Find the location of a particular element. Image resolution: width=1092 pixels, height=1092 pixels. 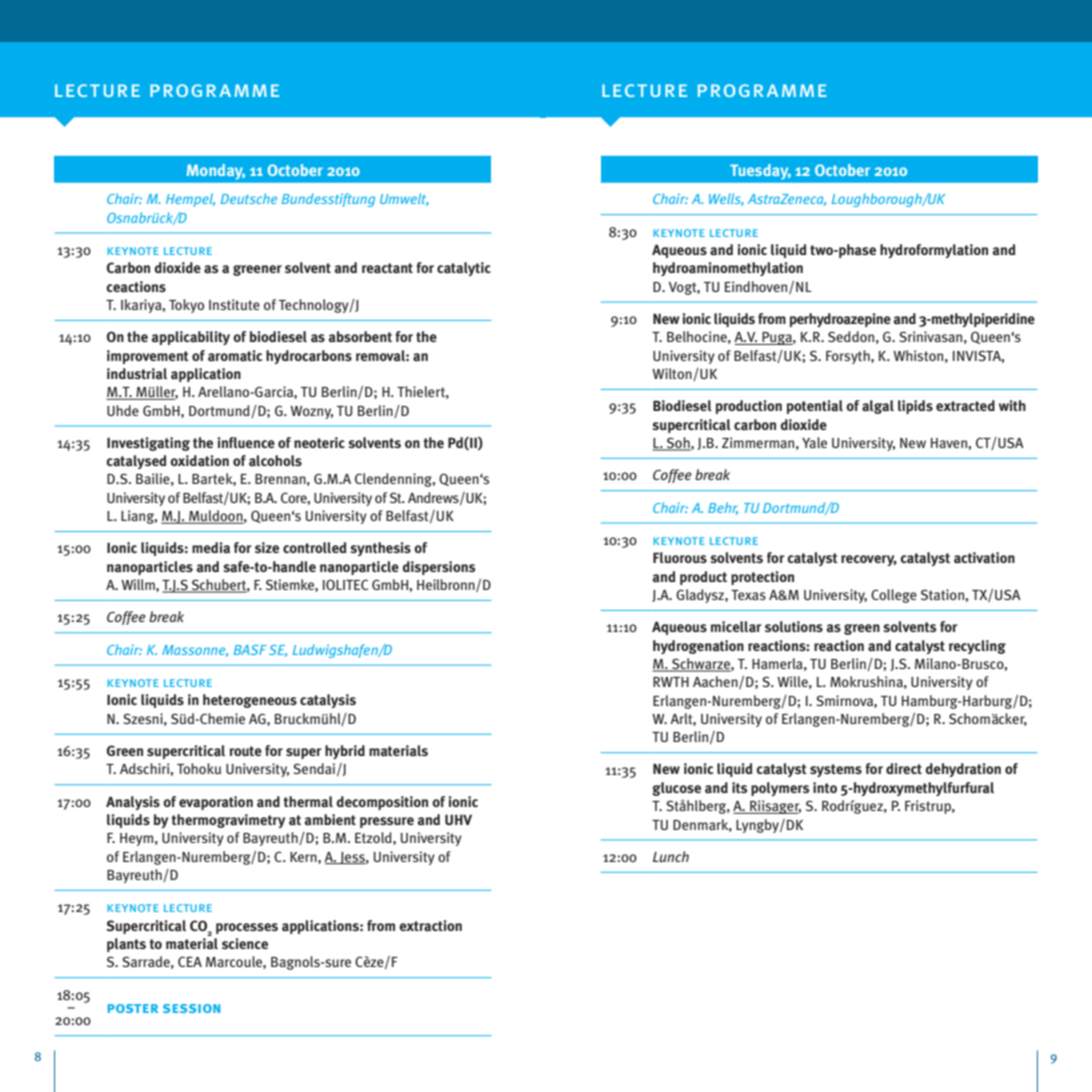

catalytic is located at coordinates (464, 269).
